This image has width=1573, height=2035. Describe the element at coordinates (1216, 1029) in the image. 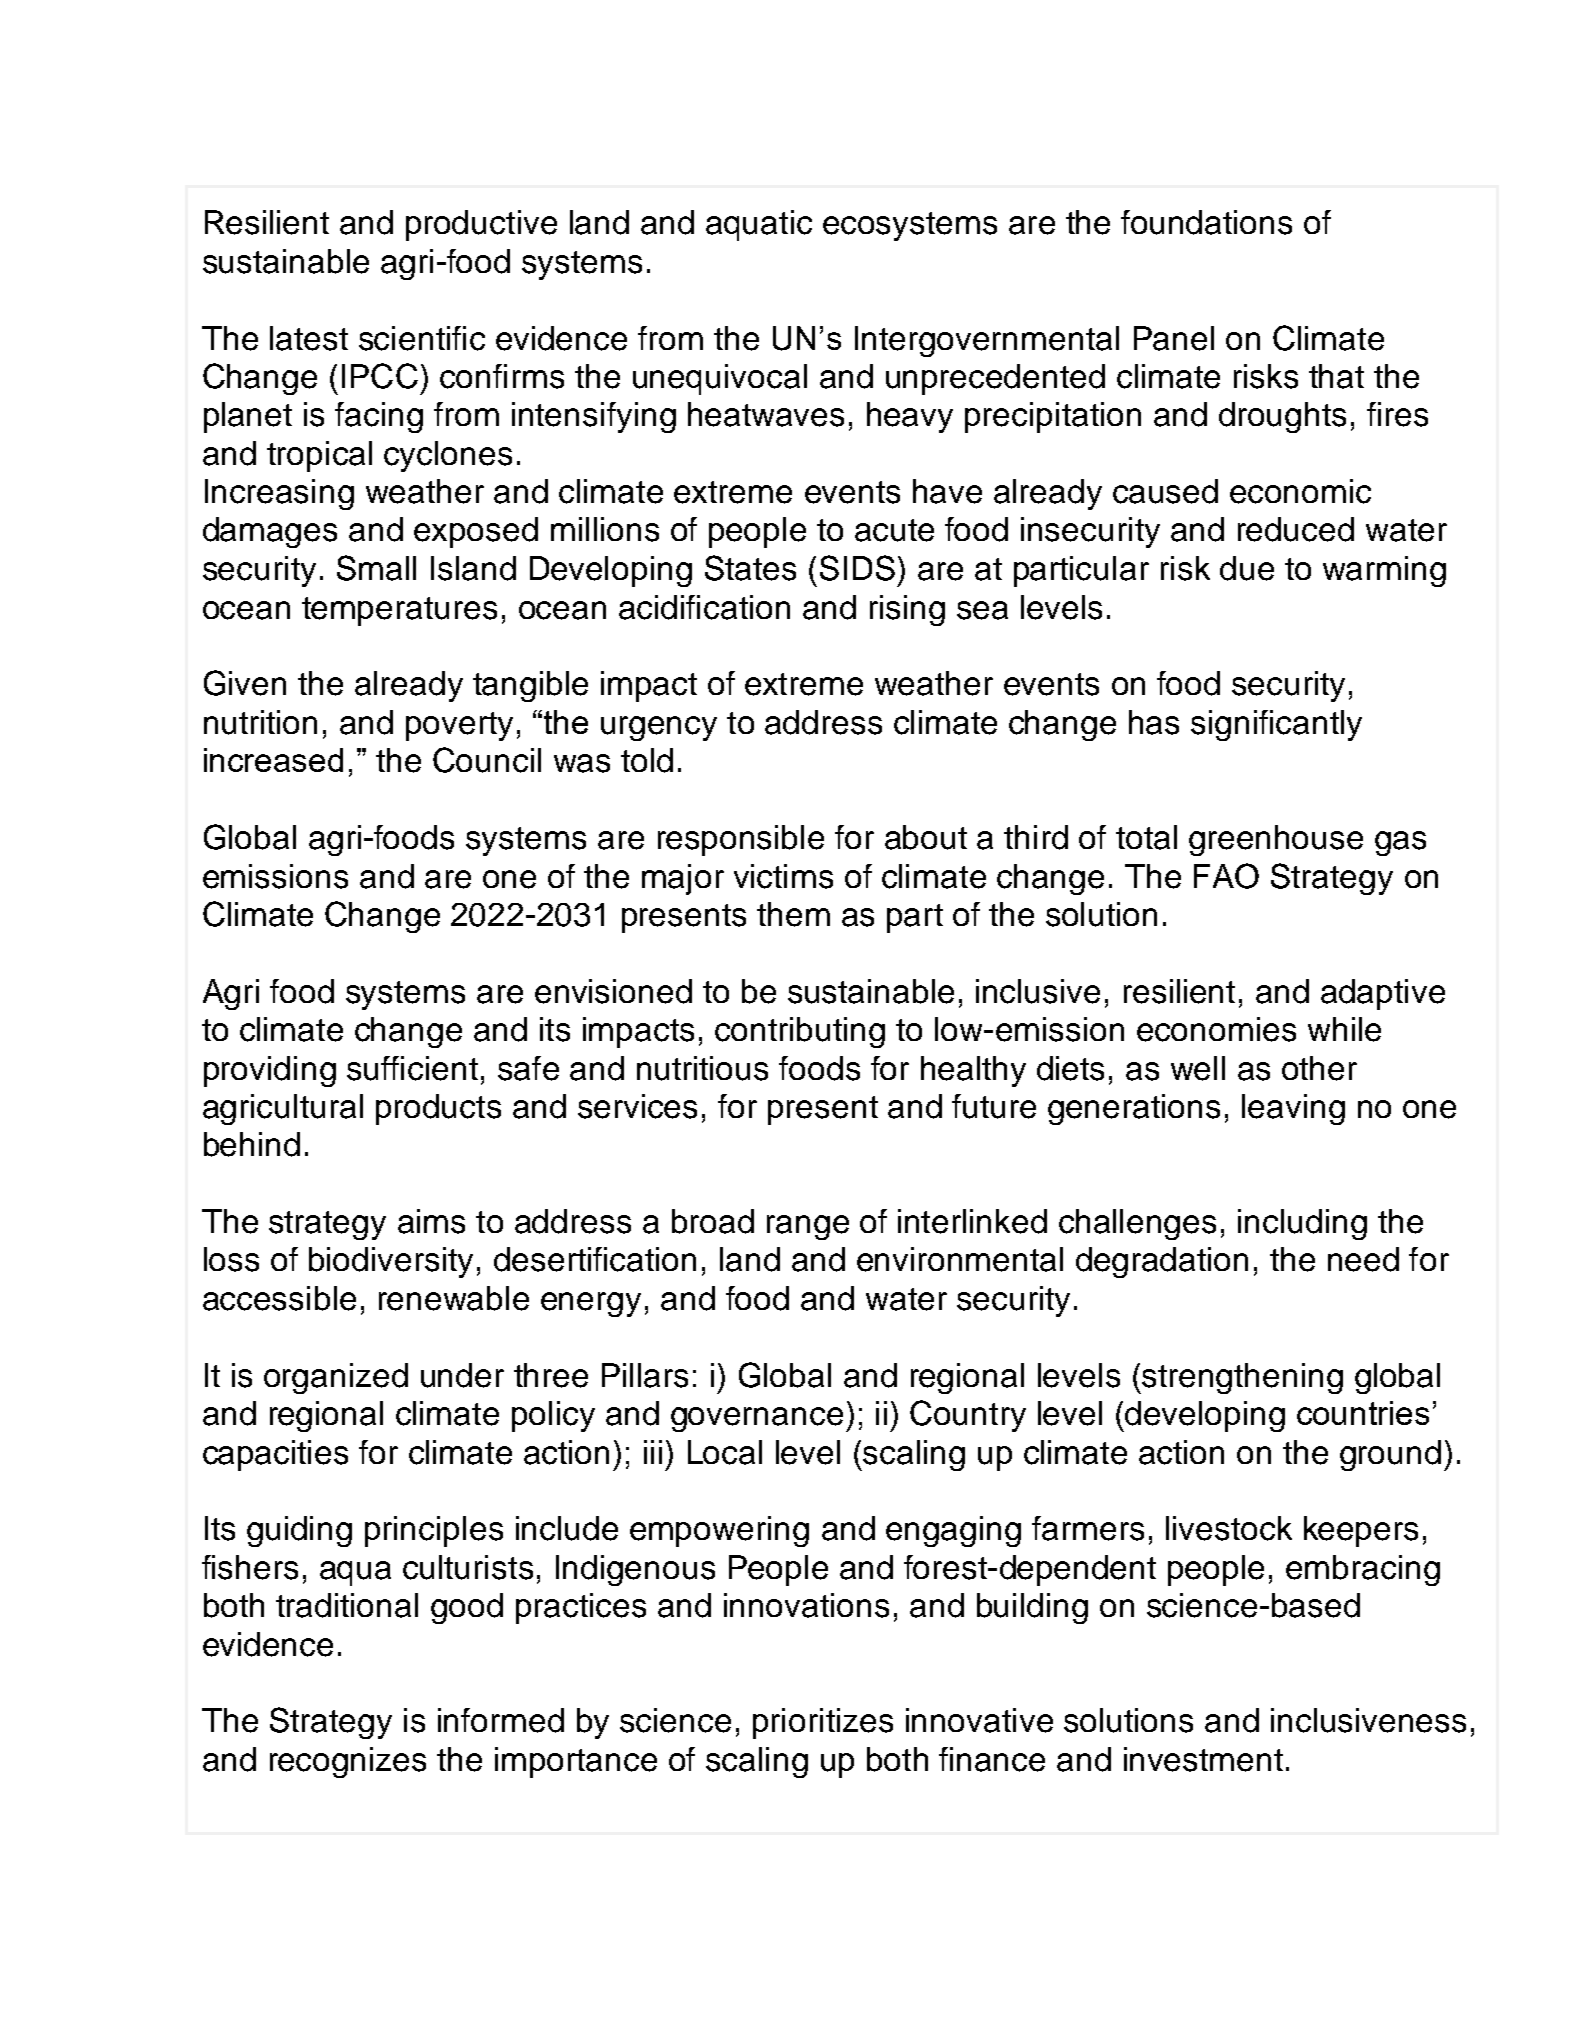

I see `economies` at that location.
